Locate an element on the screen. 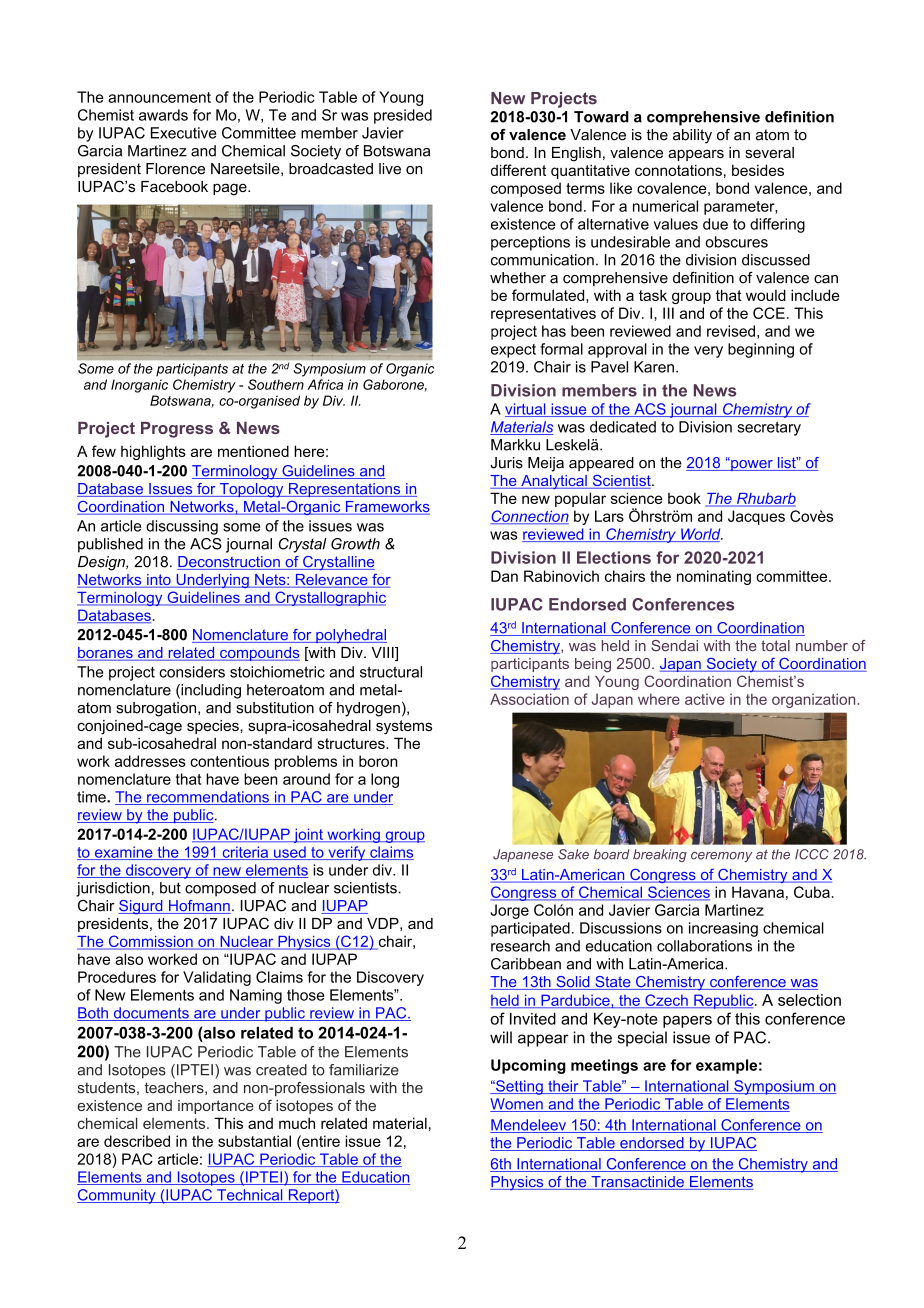  considers is located at coordinates (192, 672).
